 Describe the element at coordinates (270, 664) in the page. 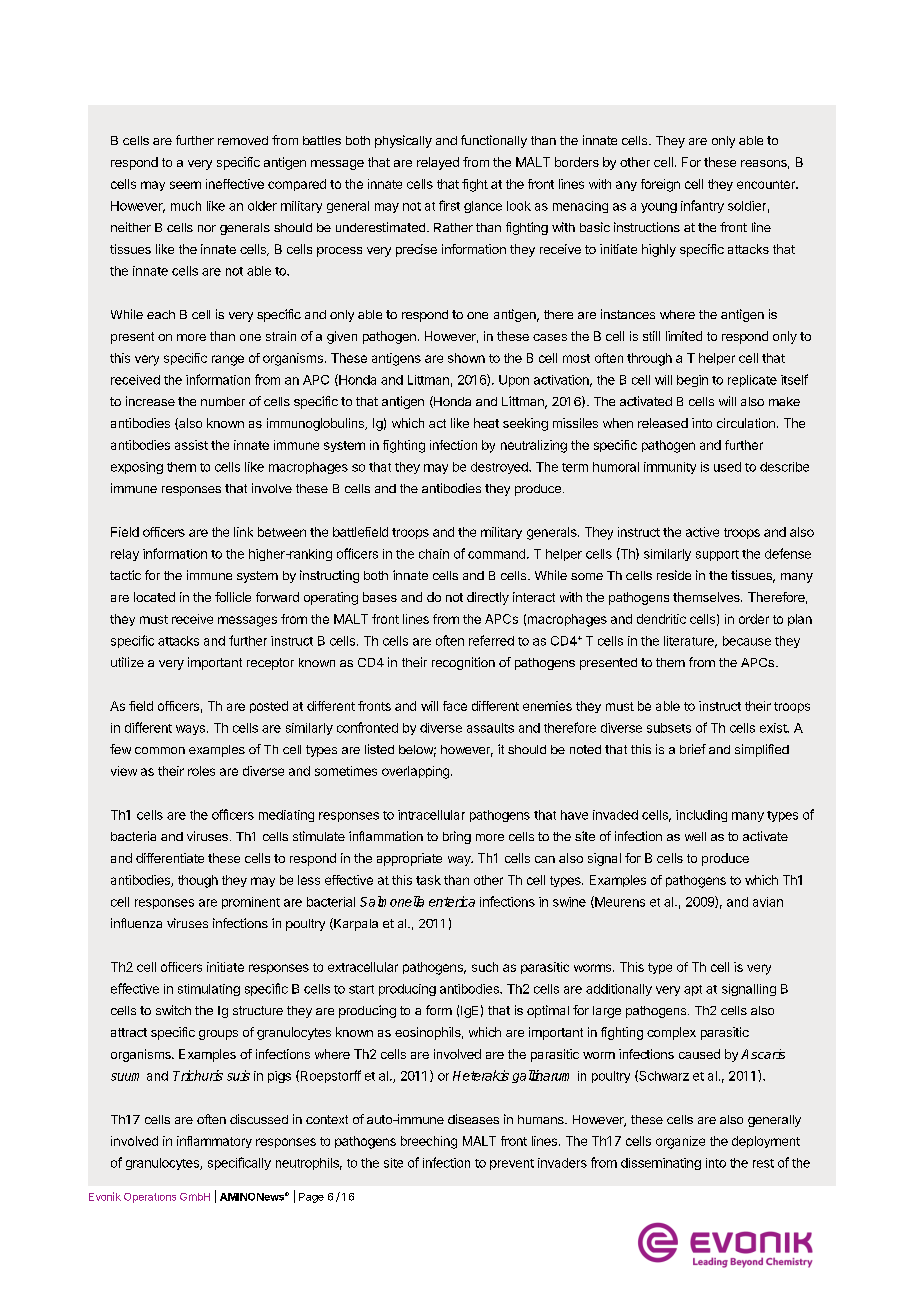

I see `receptor` at that location.
